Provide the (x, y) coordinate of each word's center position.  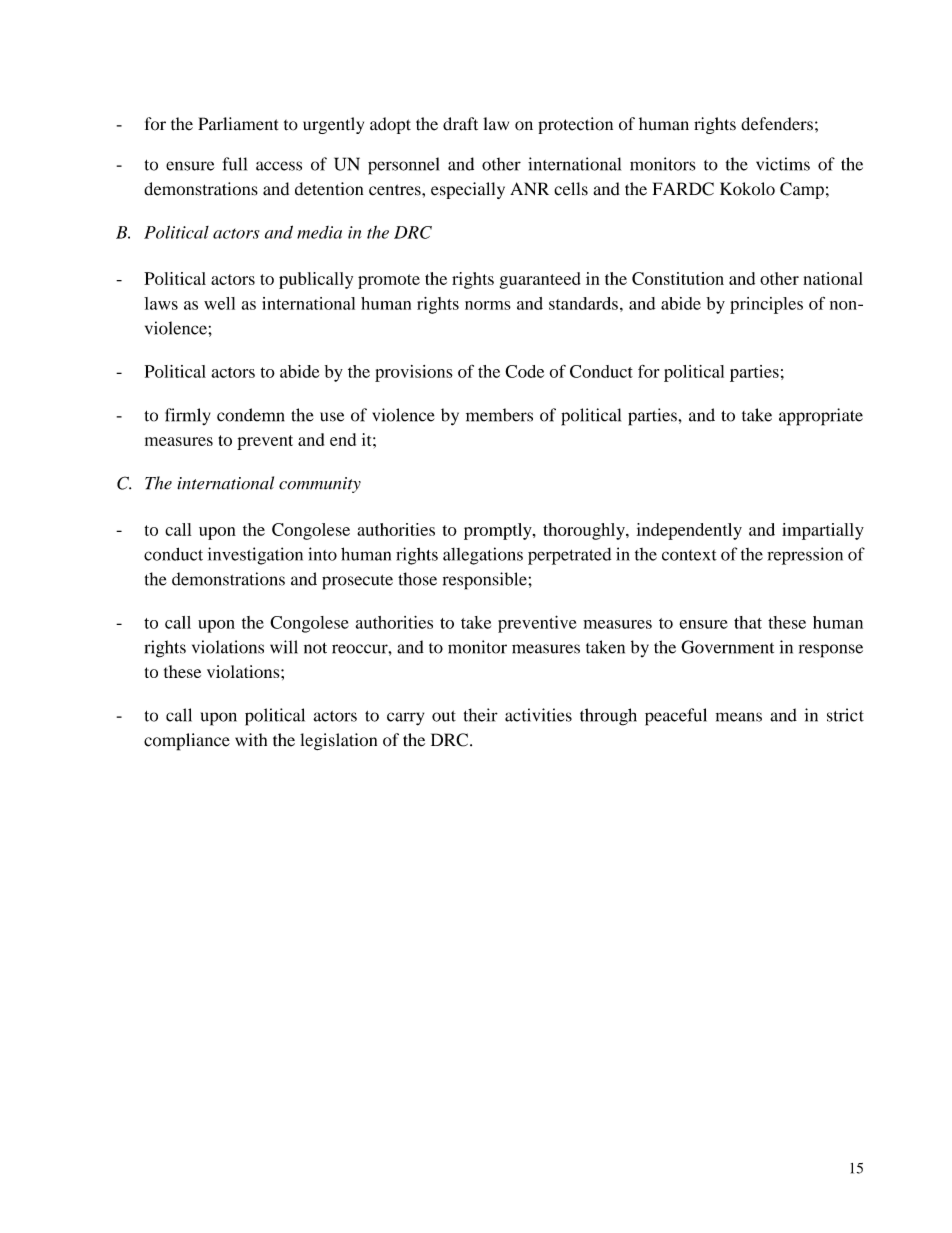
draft (460, 124)
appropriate (821, 417)
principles (766, 305)
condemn (251, 415)
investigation (255, 556)
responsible (486, 581)
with (251, 740)
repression (805, 556)
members (499, 415)
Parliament (238, 124)
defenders (777, 124)
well (219, 303)
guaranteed (540, 280)
